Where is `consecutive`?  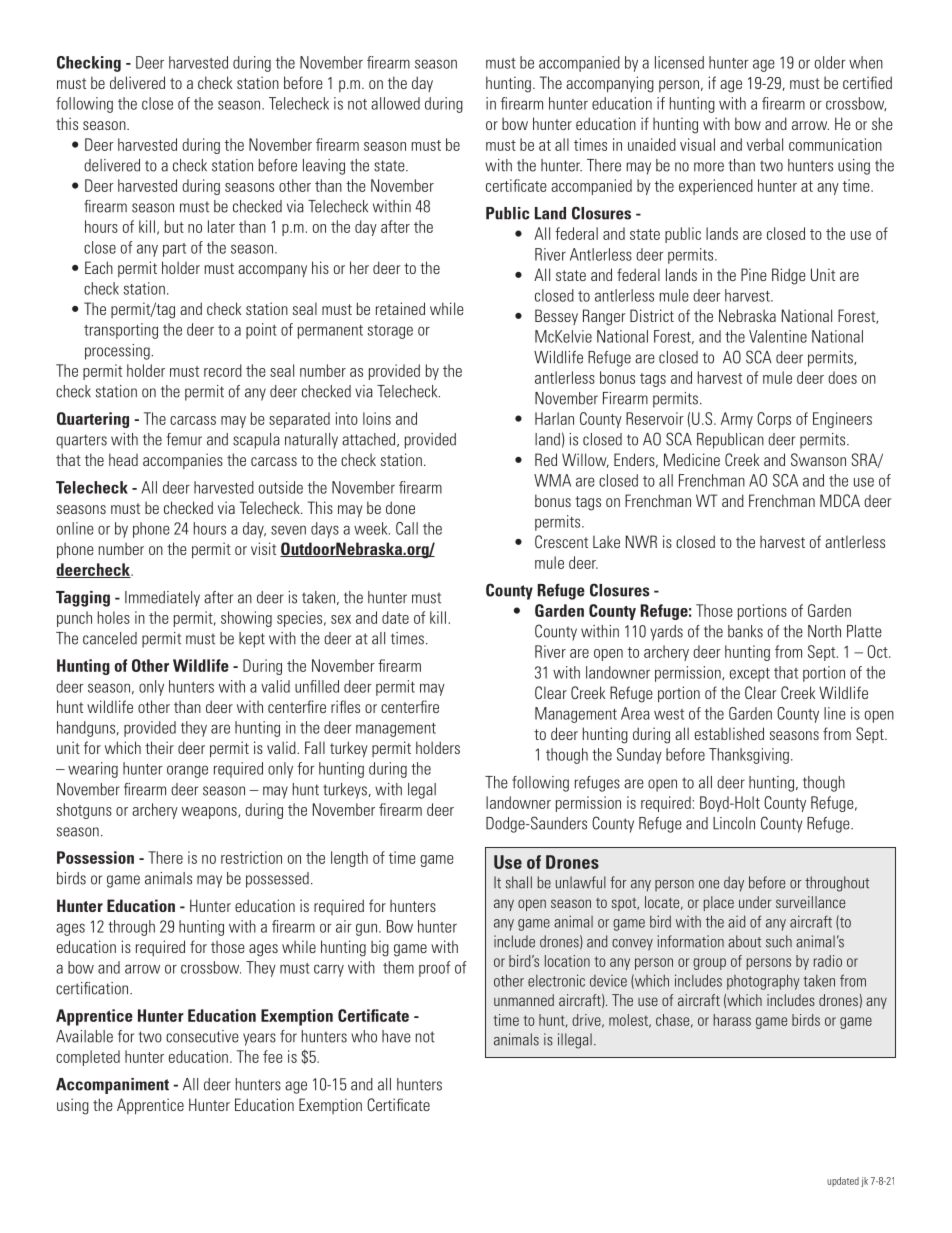
consecutive is located at coordinates (202, 1036).
